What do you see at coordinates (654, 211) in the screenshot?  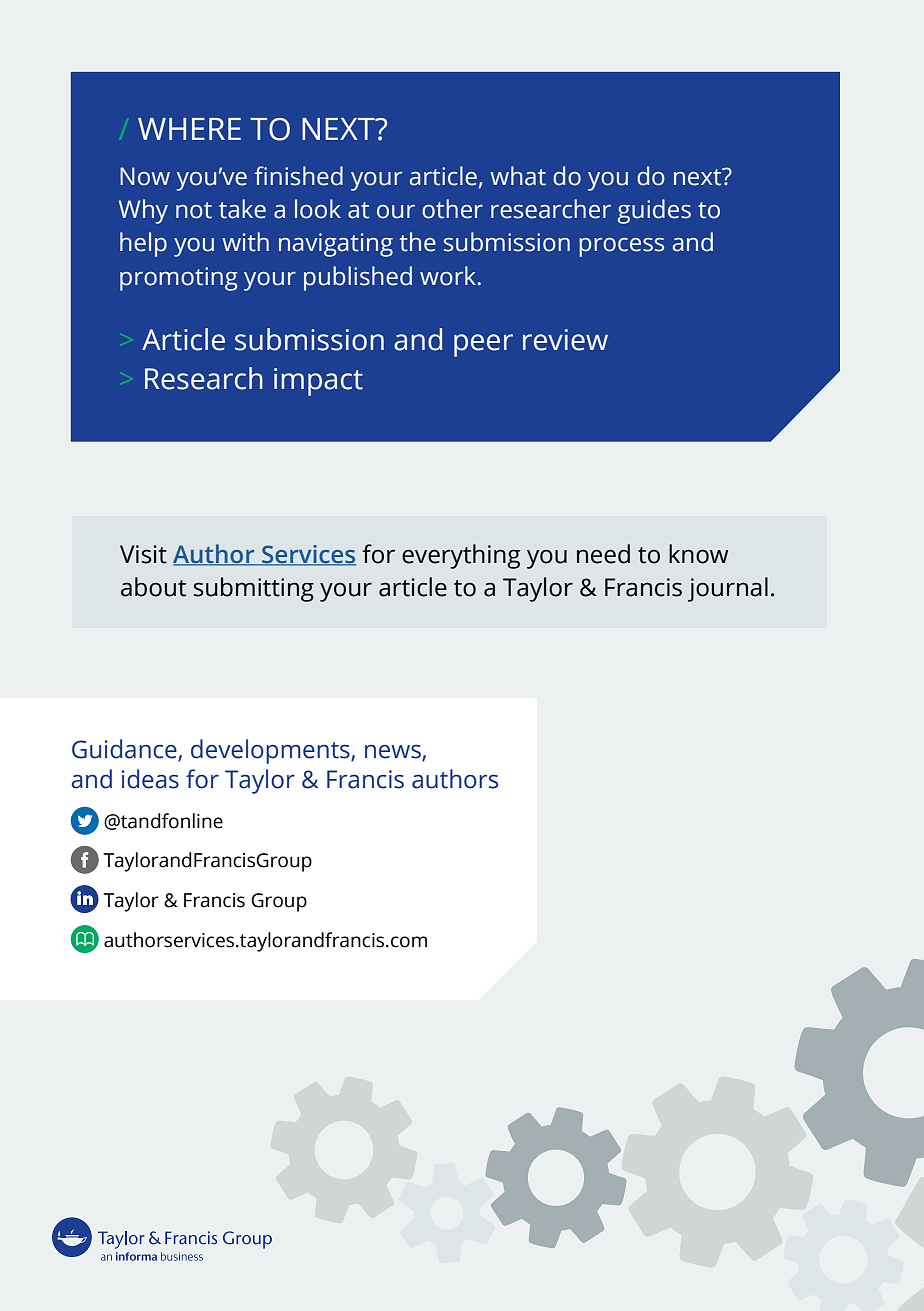 I see `guides` at bounding box center [654, 211].
